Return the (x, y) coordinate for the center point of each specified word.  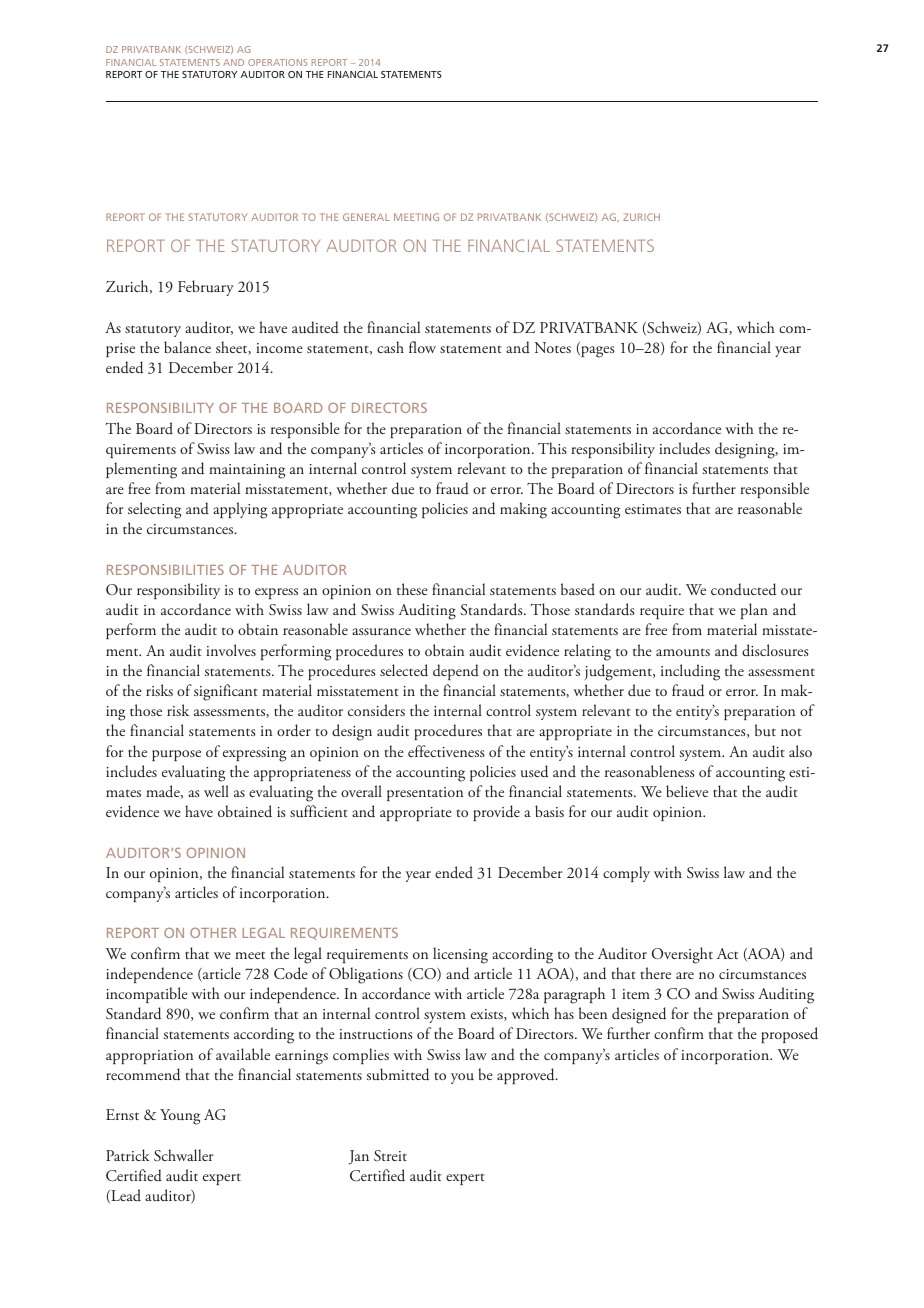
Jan (359, 1157)
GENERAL (366, 217)
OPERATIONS (277, 62)
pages (597, 352)
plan (754, 611)
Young (180, 1117)
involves (231, 650)
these (412, 589)
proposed (789, 1035)
